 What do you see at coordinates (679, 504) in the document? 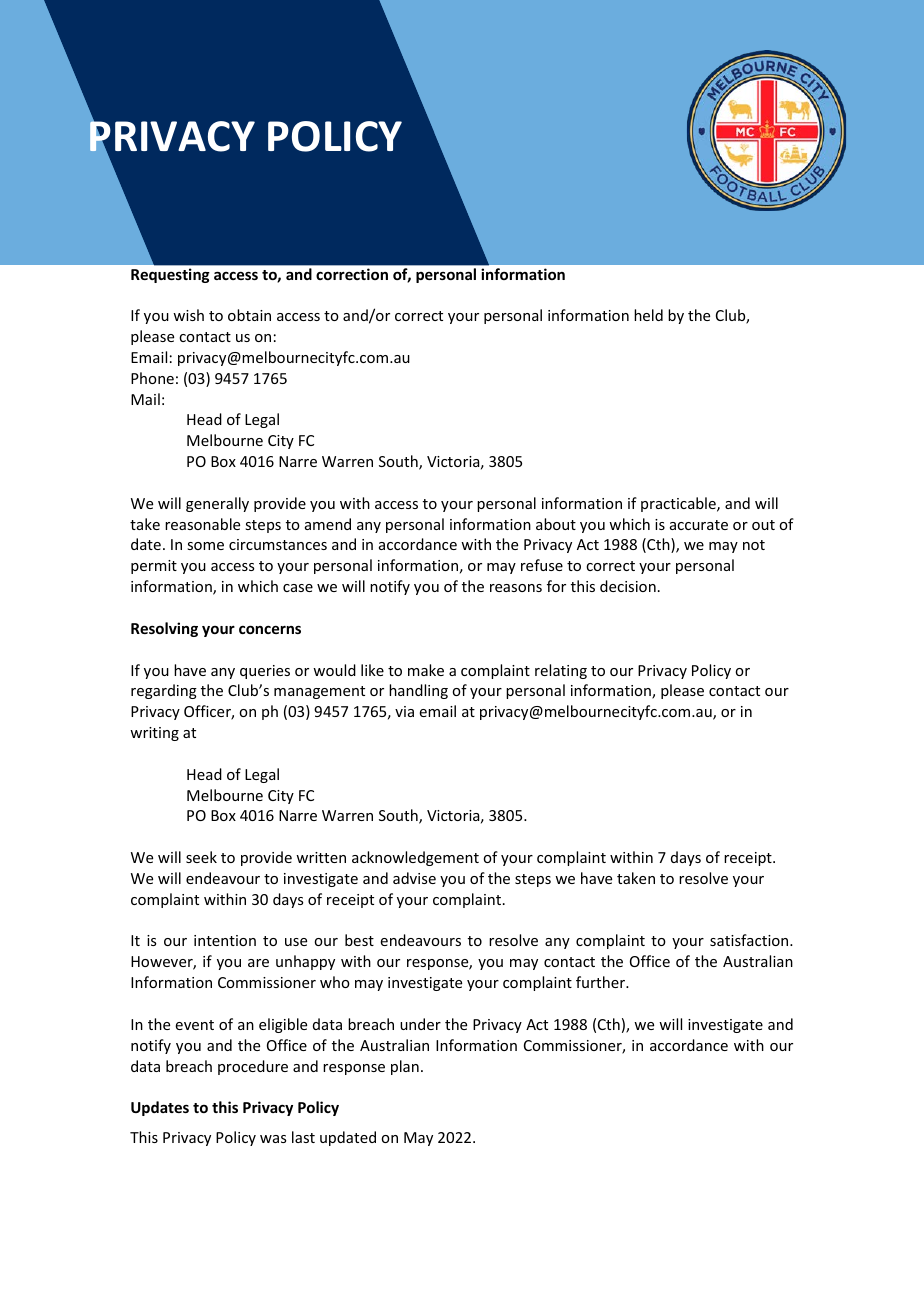
I see `practicable` at bounding box center [679, 504].
